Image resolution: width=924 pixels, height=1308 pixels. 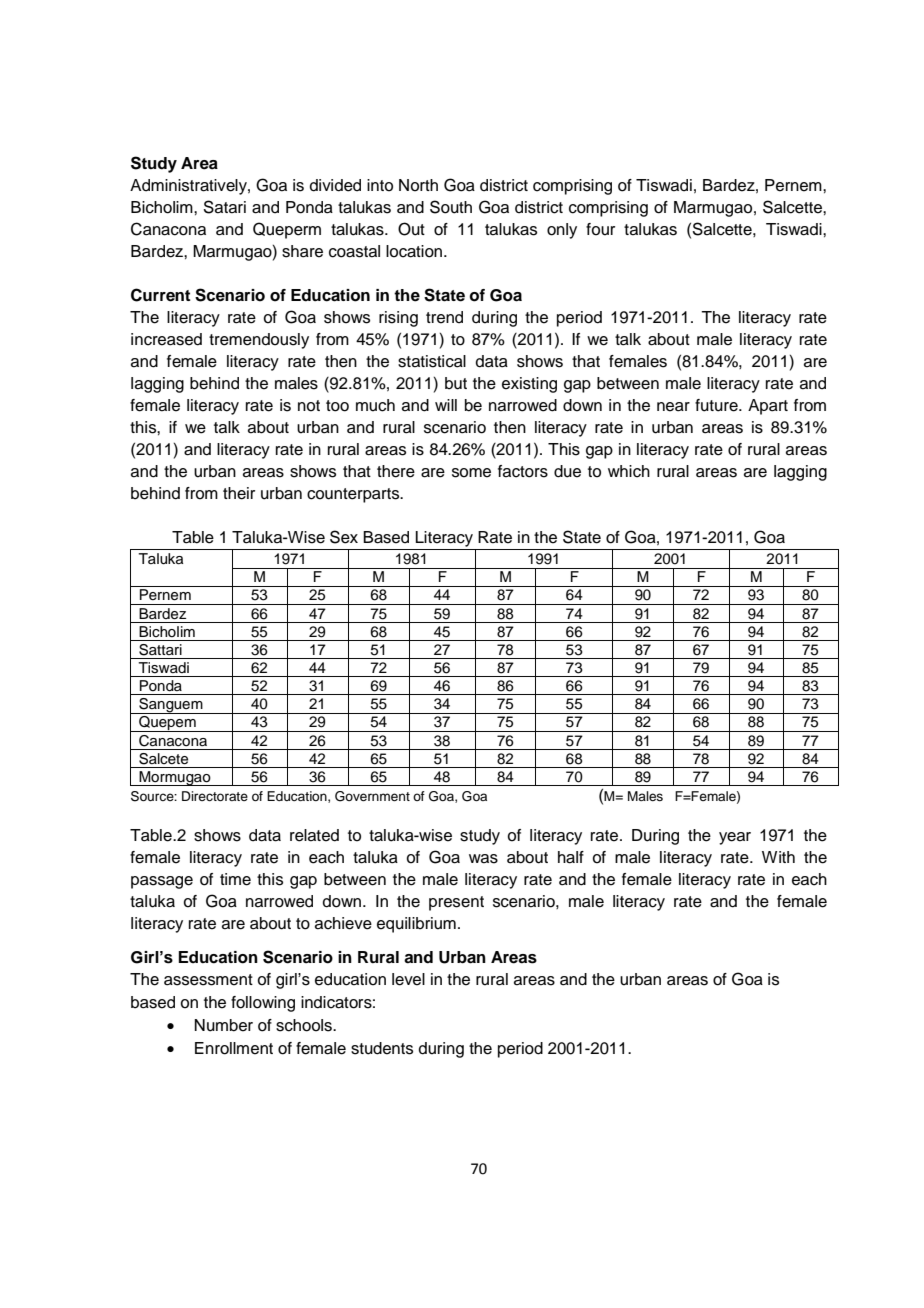 What do you see at coordinates (344, 537) in the page?
I see `Sex` at bounding box center [344, 537].
